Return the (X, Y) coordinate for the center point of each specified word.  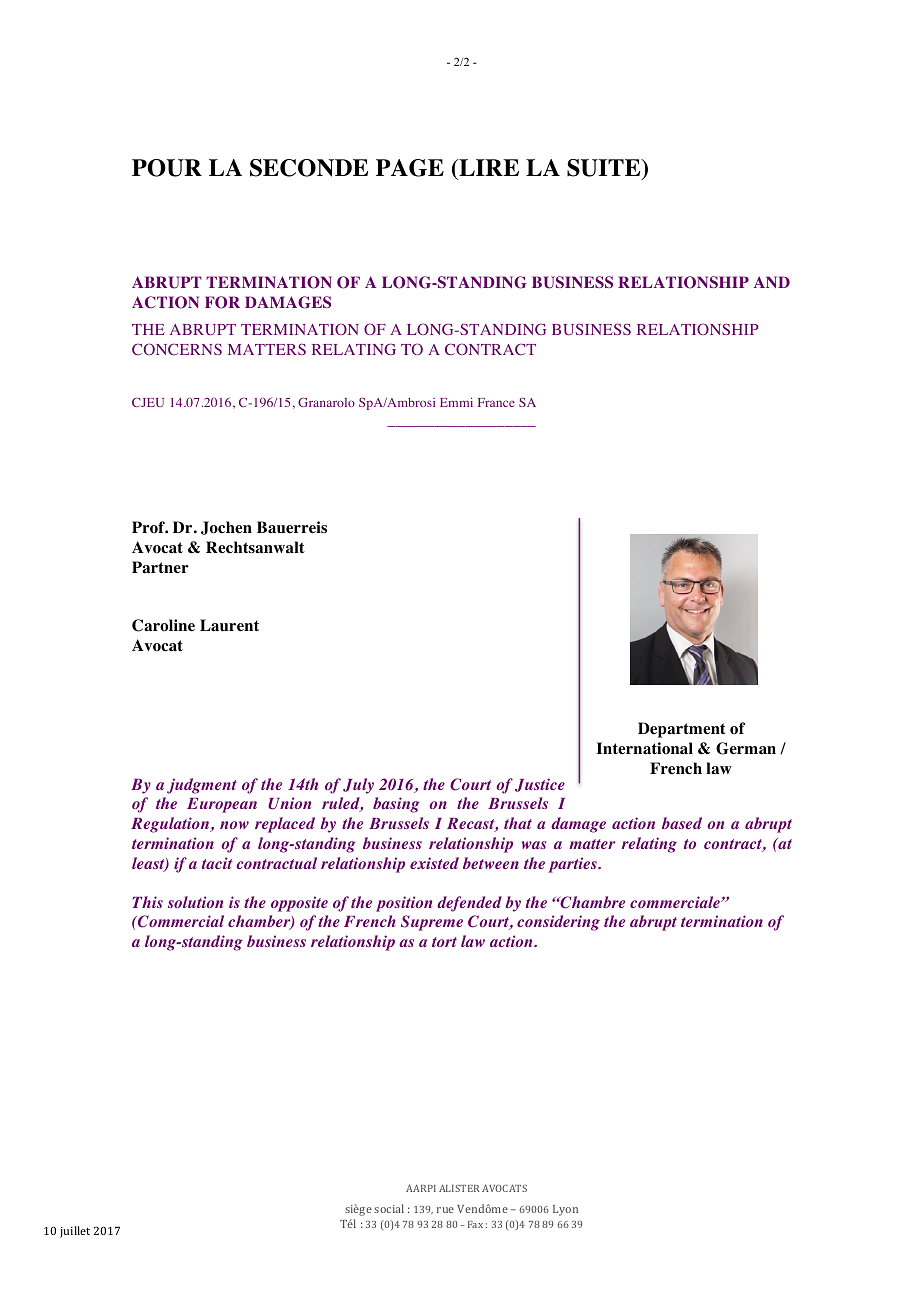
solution (195, 902)
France (496, 402)
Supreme (432, 923)
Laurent (229, 625)
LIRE (488, 167)
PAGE (410, 168)
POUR (167, 168)
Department (682, 730)
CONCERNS (177, 349)
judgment (202, 786)
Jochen (226, 528)
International (644, 748)
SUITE (605, 169)
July (358, 786)
